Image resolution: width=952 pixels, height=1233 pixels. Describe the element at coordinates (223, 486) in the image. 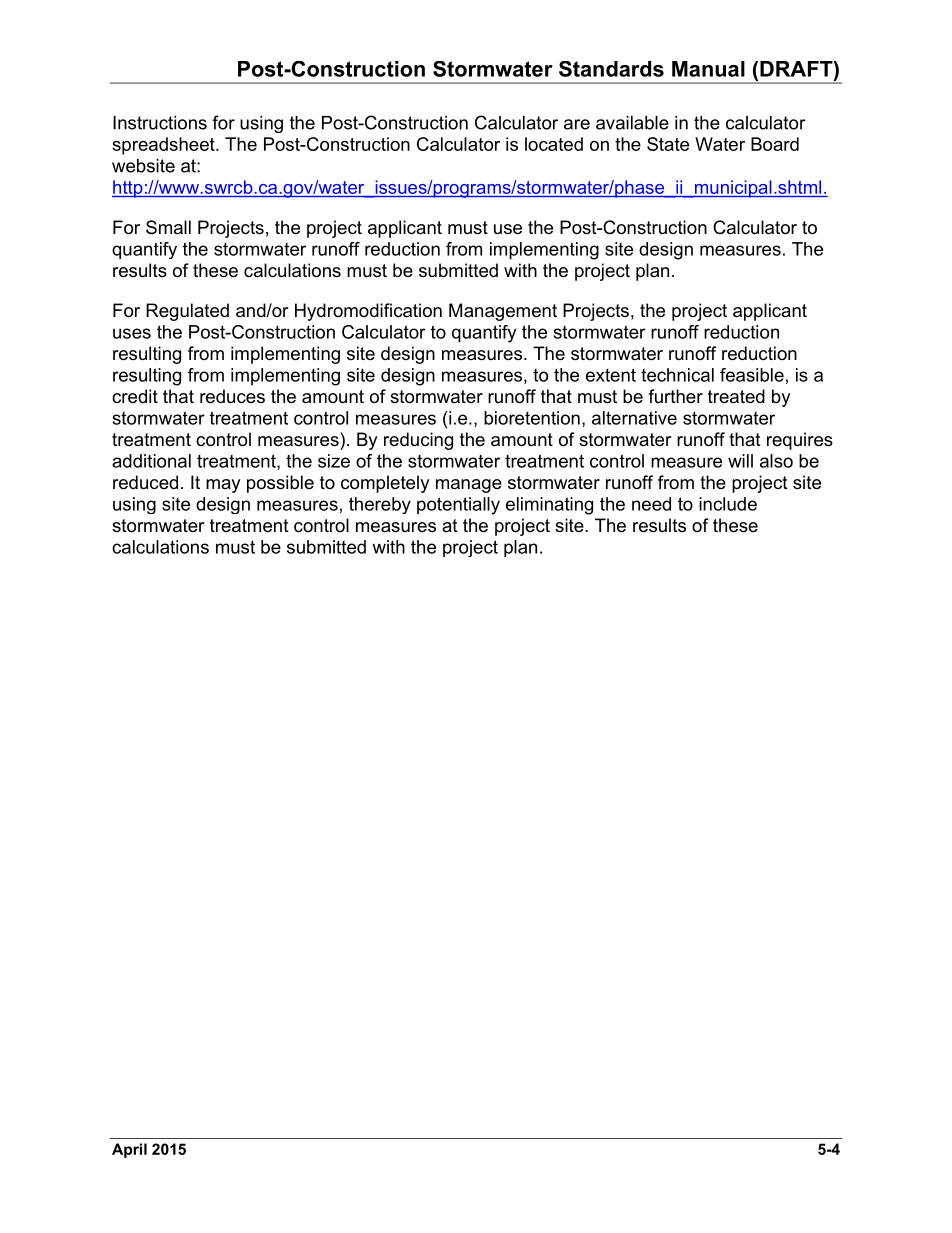

I see `may` at that location.
